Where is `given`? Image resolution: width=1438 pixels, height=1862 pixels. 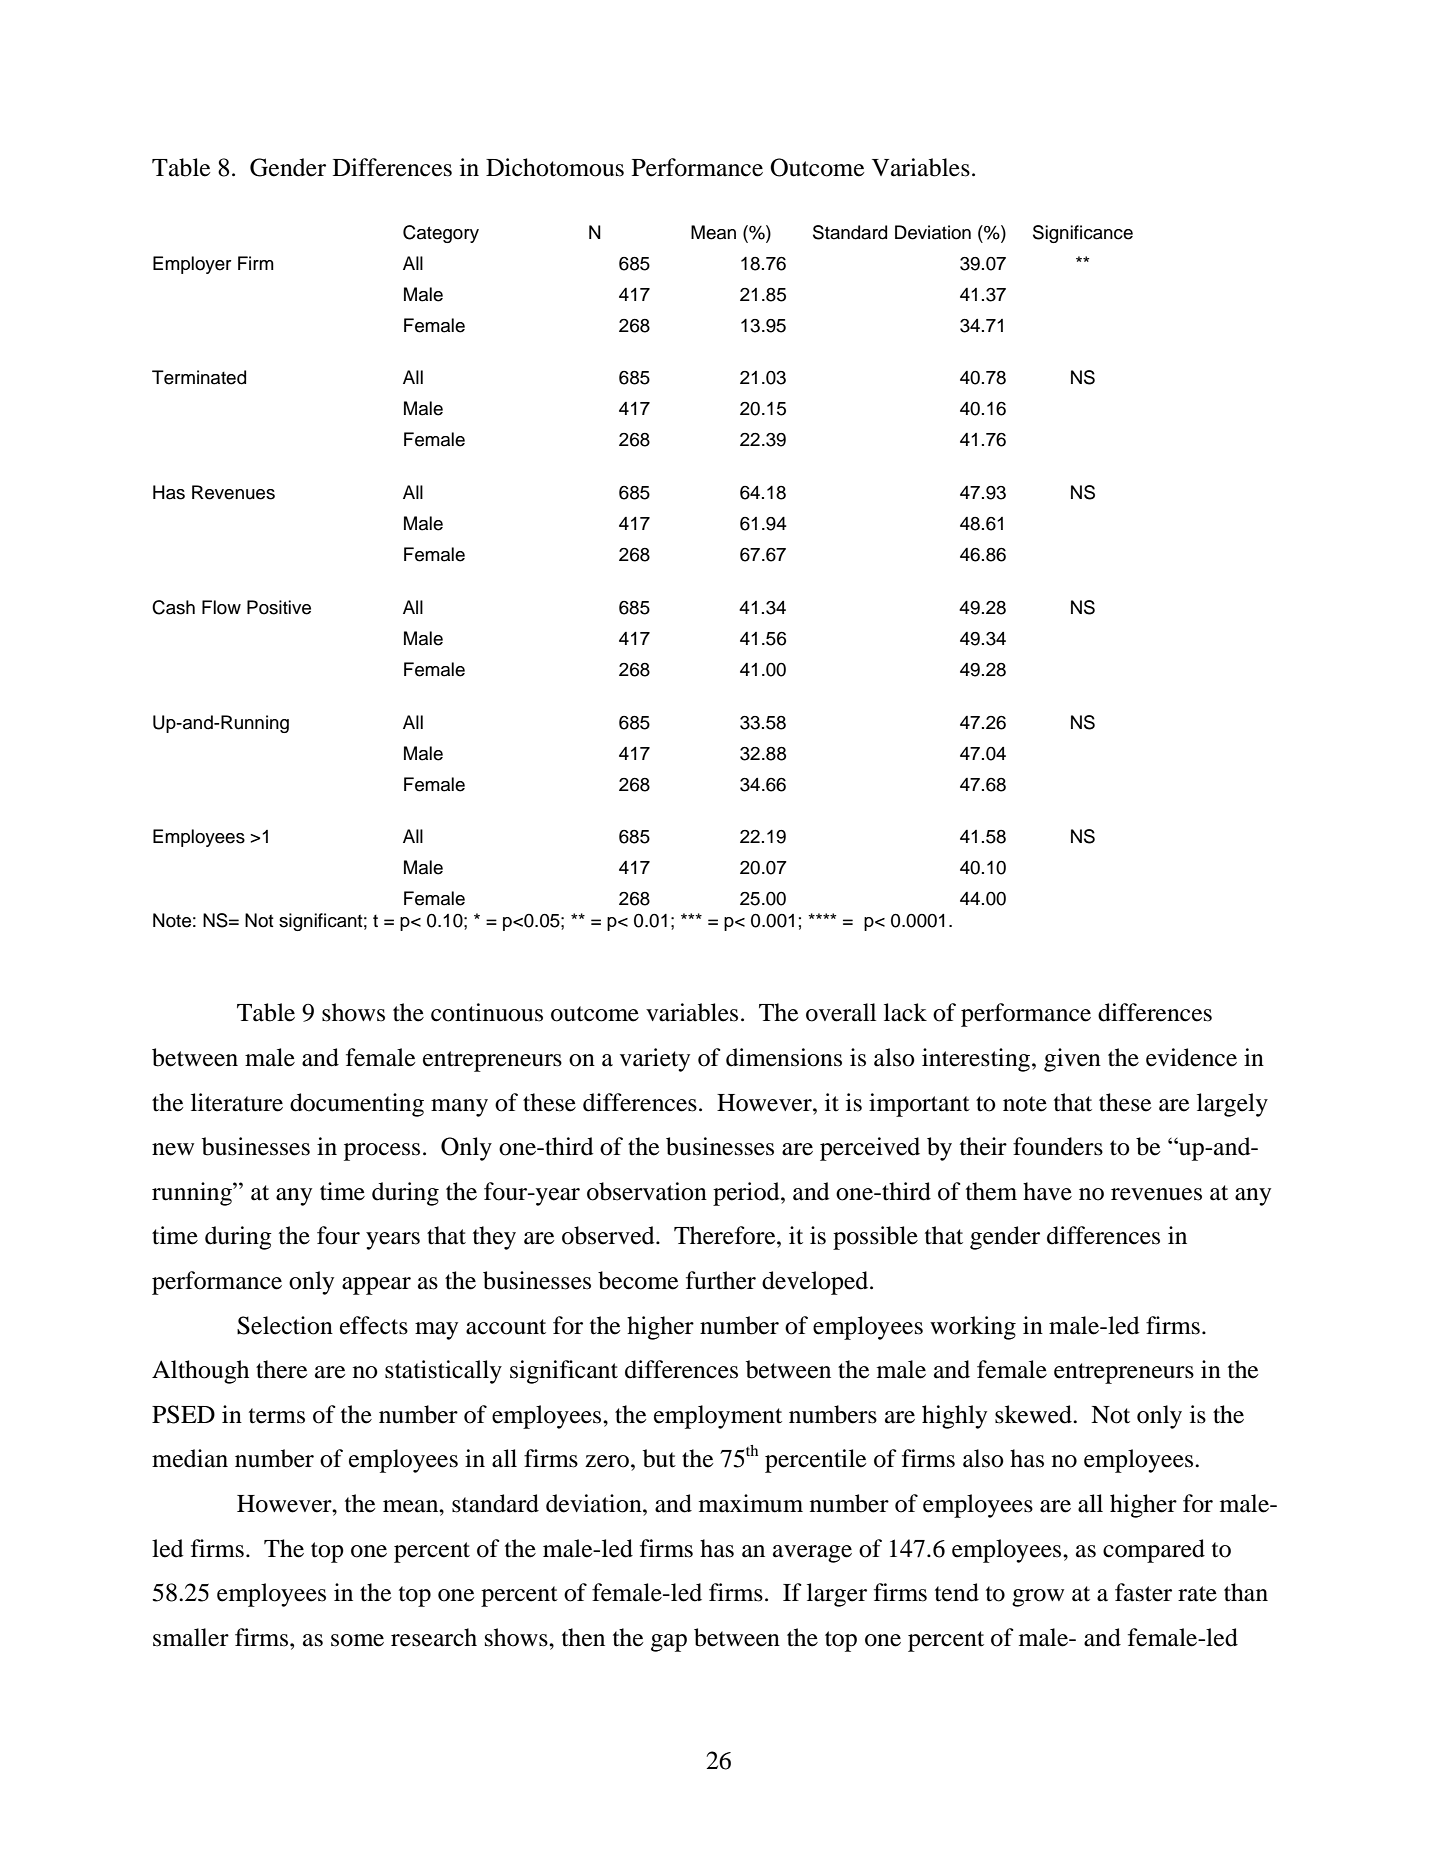
given is located at coordinates (1072, 1060).
